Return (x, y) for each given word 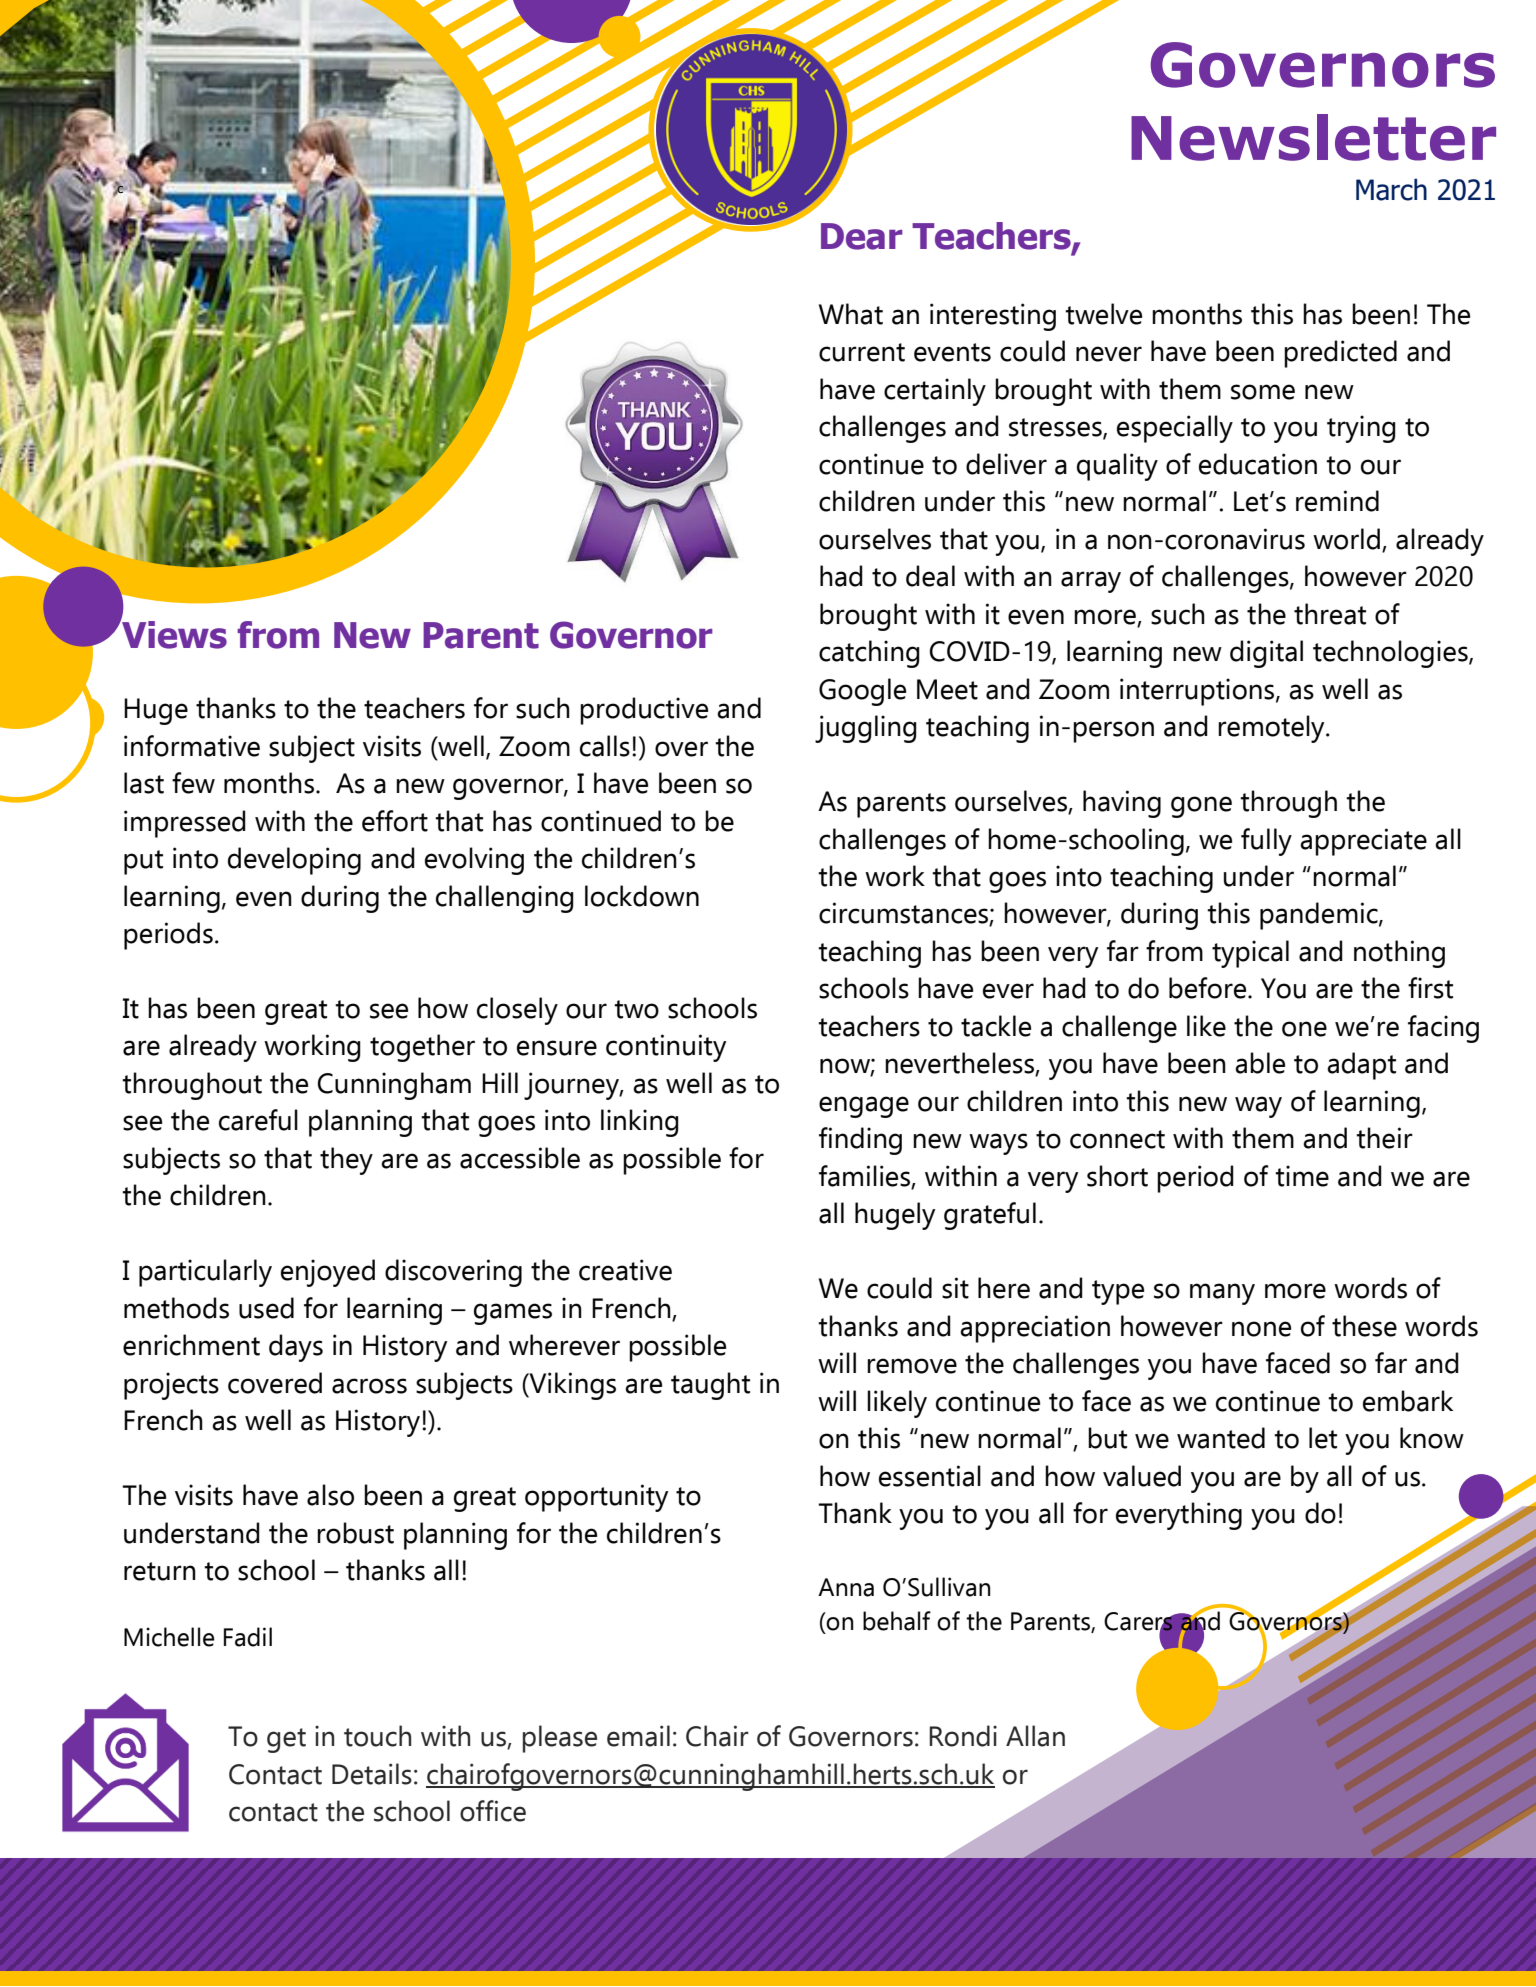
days (296, 1348)
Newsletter (1313, 137)
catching (869, 654)
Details (372, 1774)
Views (173, 633)
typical (1250, 954)
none (1261, 1329)
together (422, 1048)
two (636, 1009)
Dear (862, 236)
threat (1330, 614)
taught (710, 1386)
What (851, 314)
